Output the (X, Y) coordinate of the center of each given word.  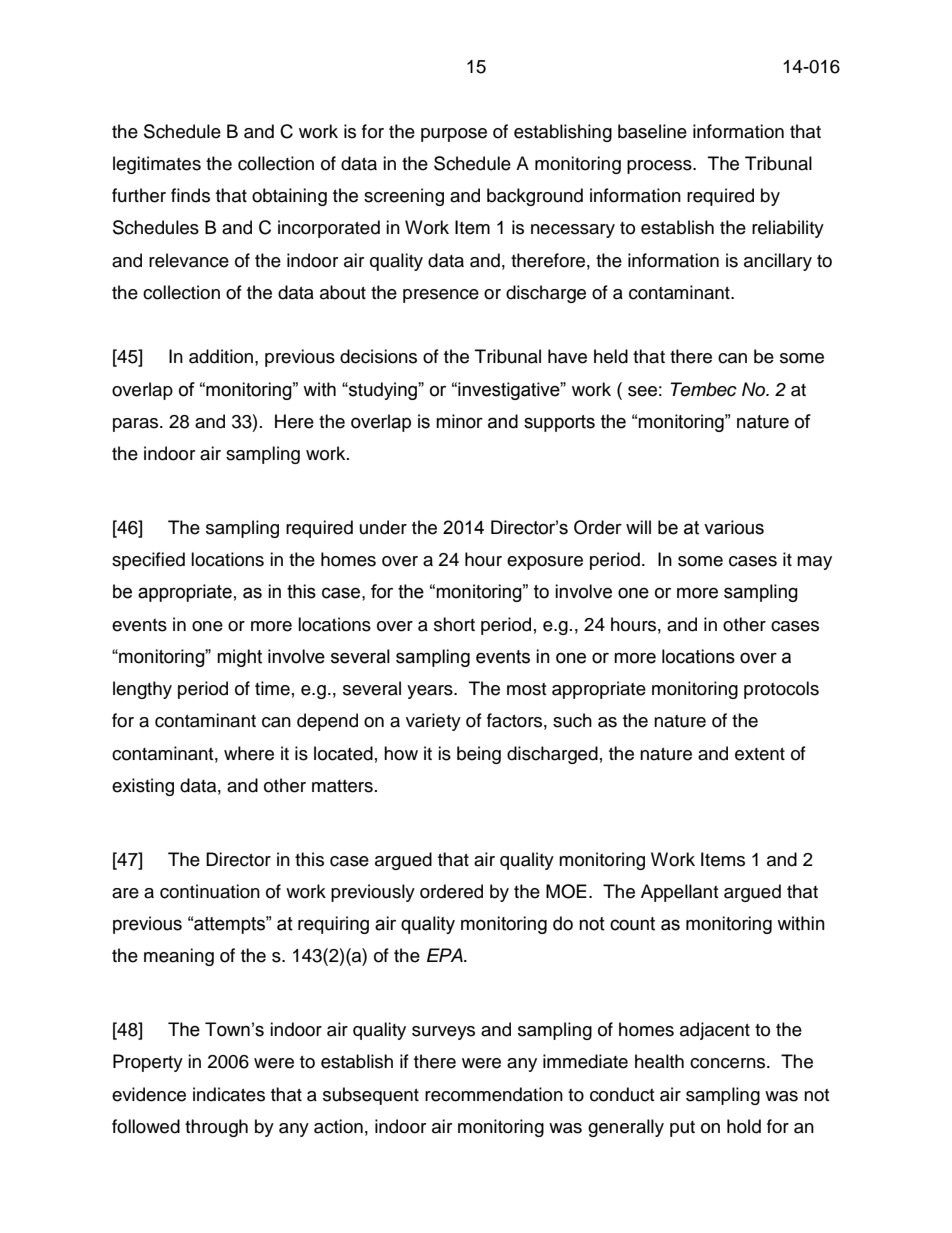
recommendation (494, 1094)
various (734, 527)
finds (190, 195)
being (479, 755)
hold (744, 1126)
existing (143, 787)
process (660, 167)
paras (137, 425)
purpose (454, 135)
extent (760, 754)
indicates (229, 1094)
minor (459, 421)
